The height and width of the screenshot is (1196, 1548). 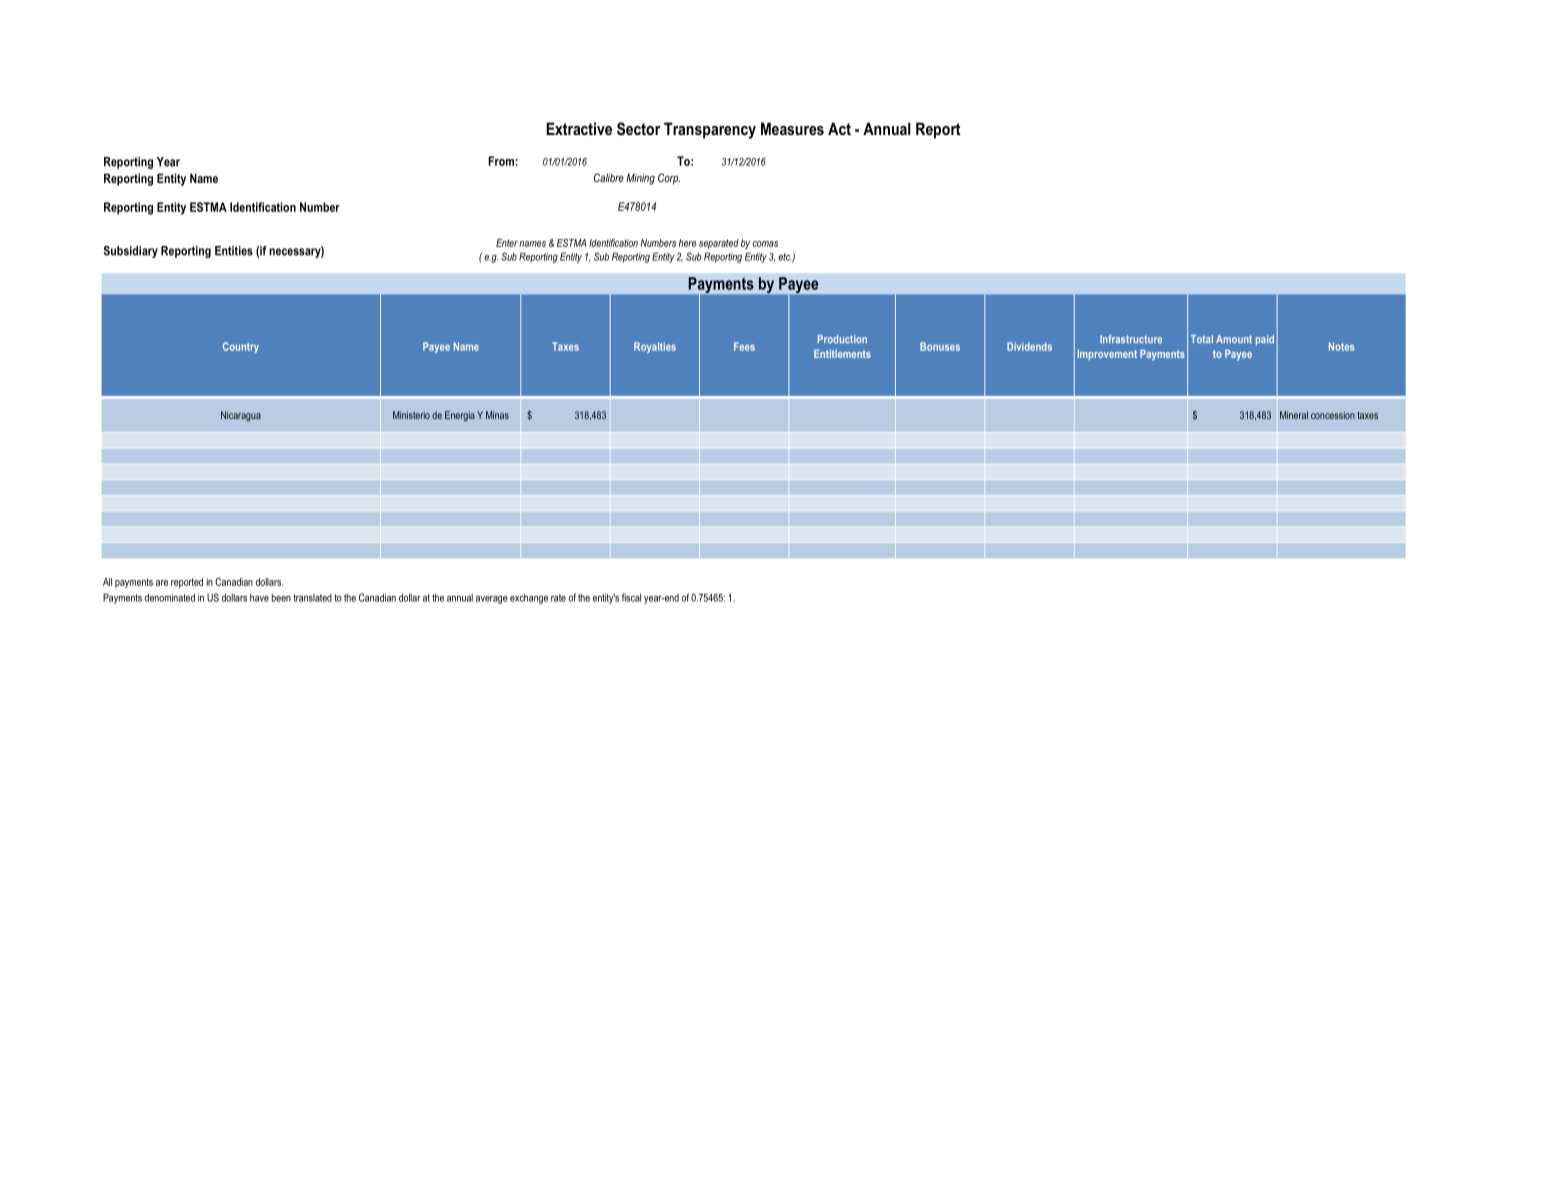 What do you see at coordinates (784, 257) in the screenshot?
I see `etc` at bounding box center [784, 257].
